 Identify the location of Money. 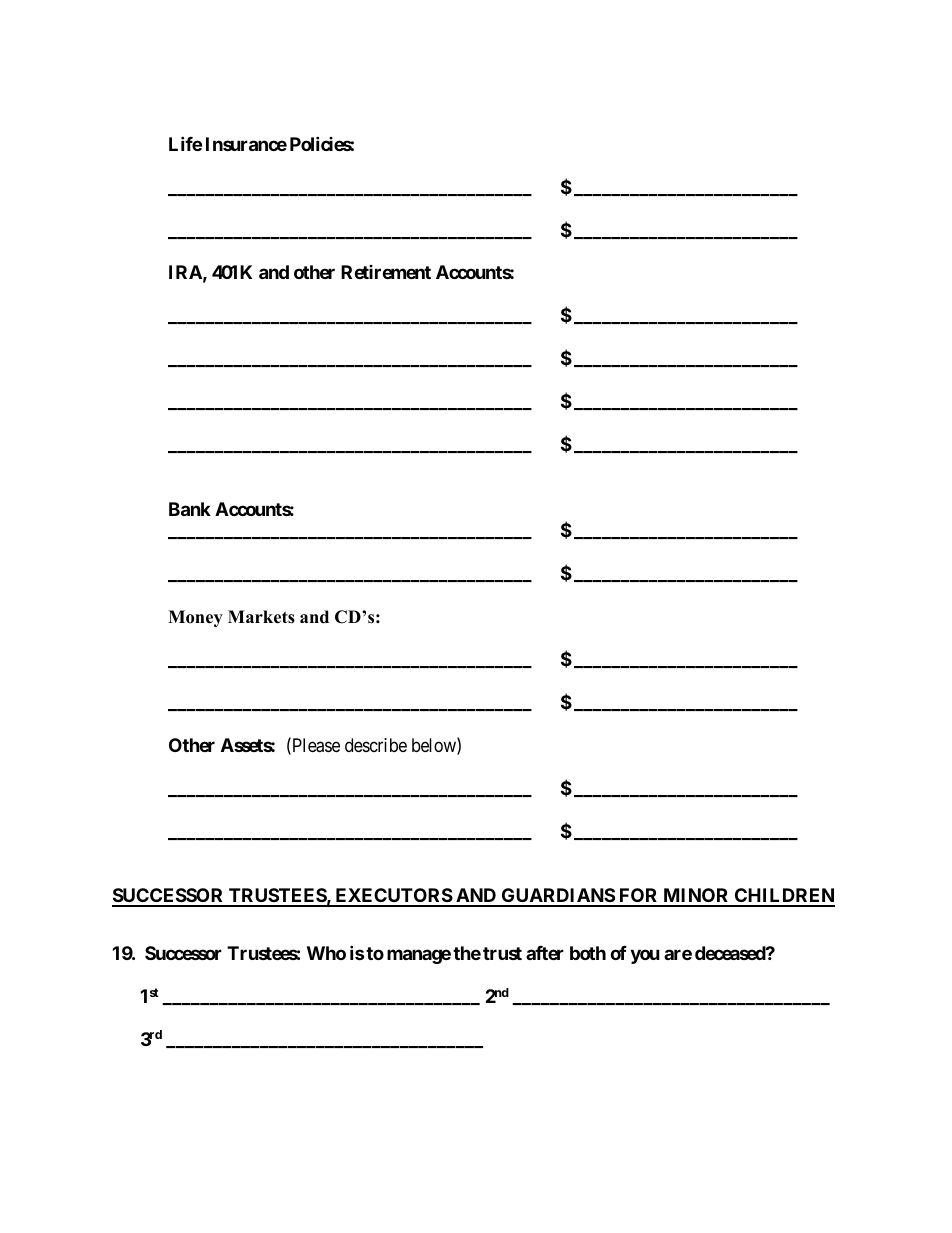
(195, 618).
